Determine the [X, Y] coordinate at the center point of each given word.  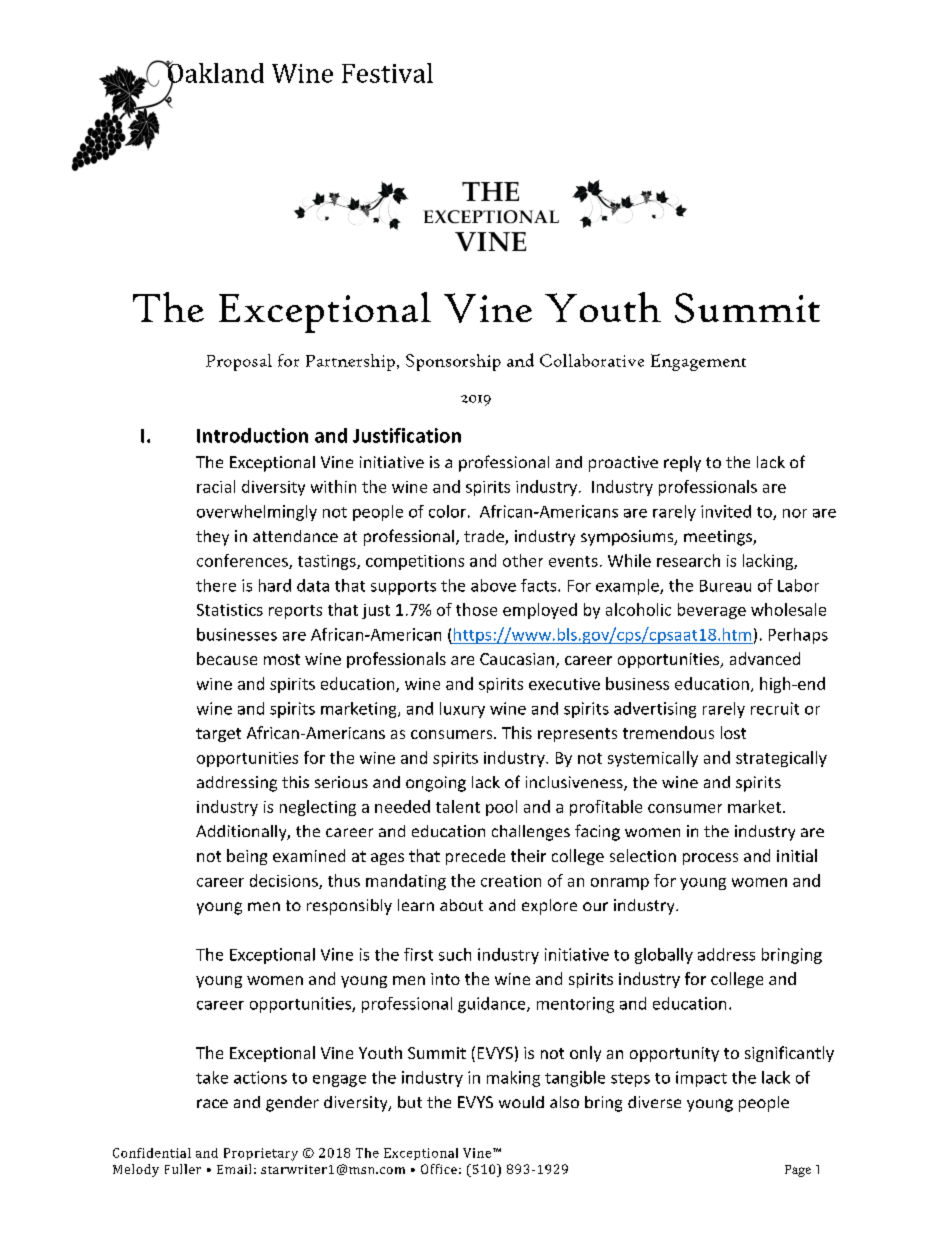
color [447, 511]
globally [664, 956]
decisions [285, 881]
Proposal [239, 362]
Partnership [350, 362]
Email [234, 1169]
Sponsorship [453, 362]
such [455, 954]
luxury [462, 710]
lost [733, 732]
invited [726, 511]
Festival [387, 73]
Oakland [214, 73]
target [218, 735]
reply [682, 464]
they [212, 538]
